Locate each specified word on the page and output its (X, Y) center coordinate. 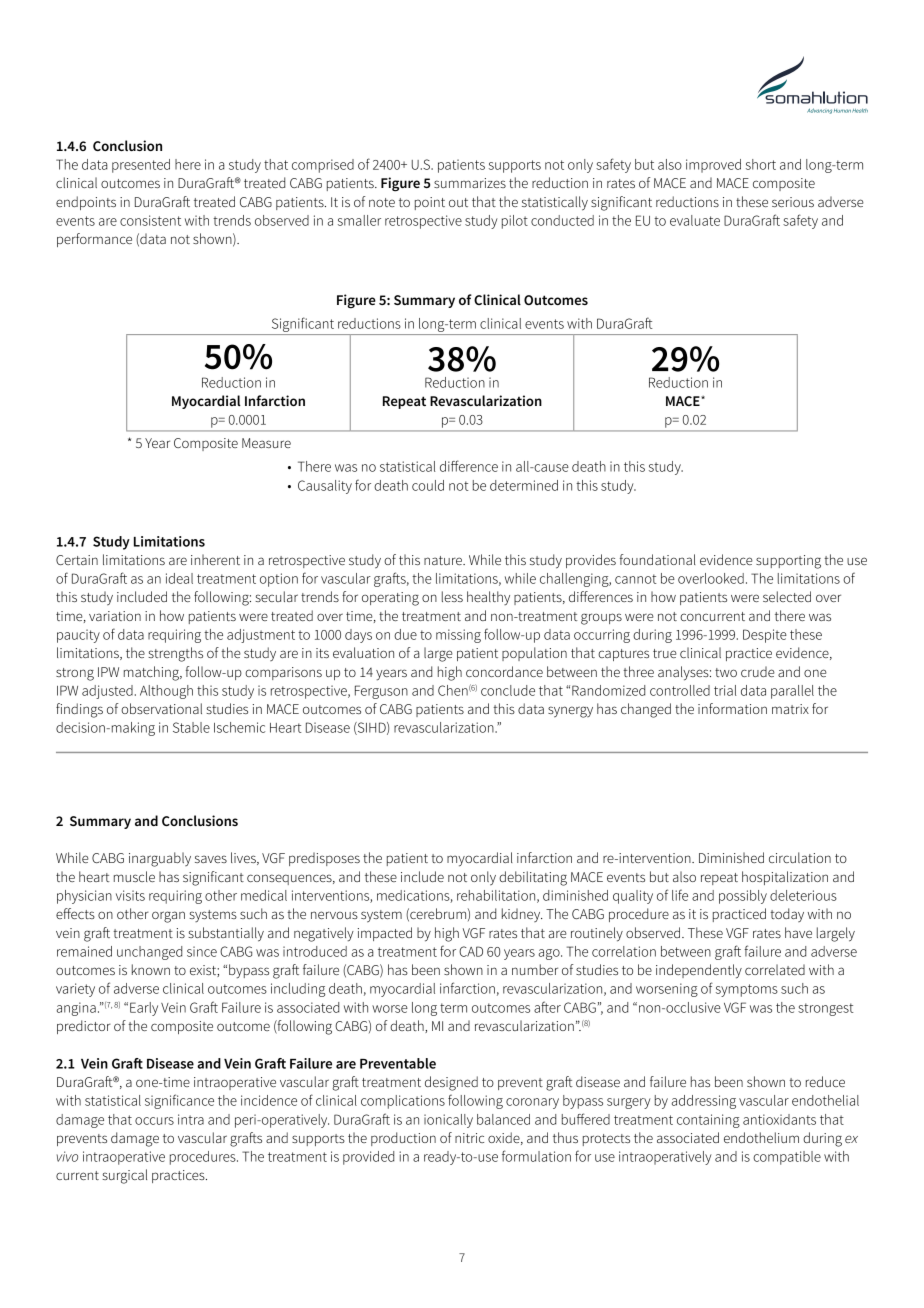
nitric (469, 1138)
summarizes (470, 183)
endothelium (761, 1137)
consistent (150, 220)
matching (152, 673)
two (726, 672)
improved (713, 166)
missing (458, 636)
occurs (154, 1121)
